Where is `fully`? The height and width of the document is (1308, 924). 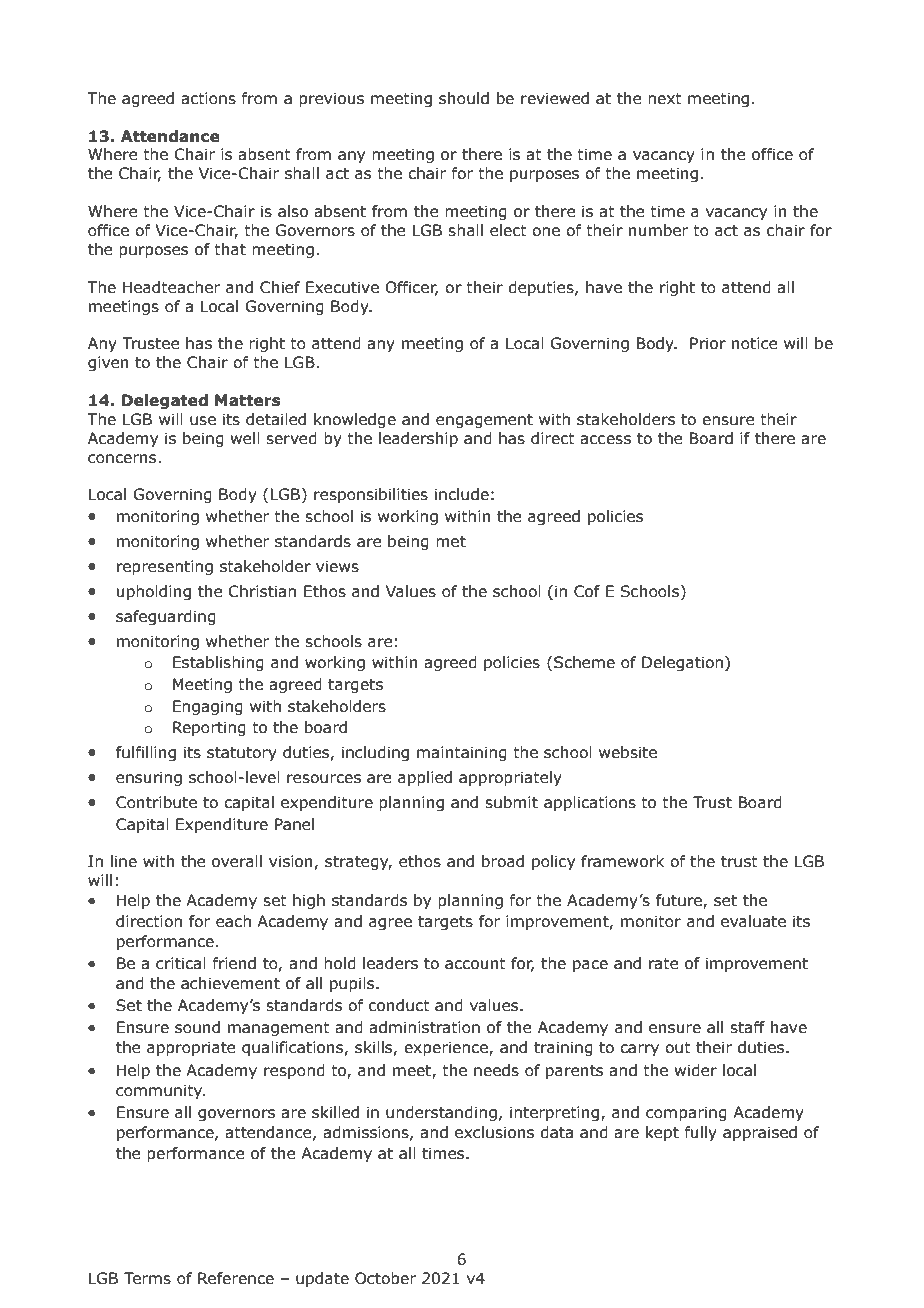
fully is located at coordinates (700, 1133).
